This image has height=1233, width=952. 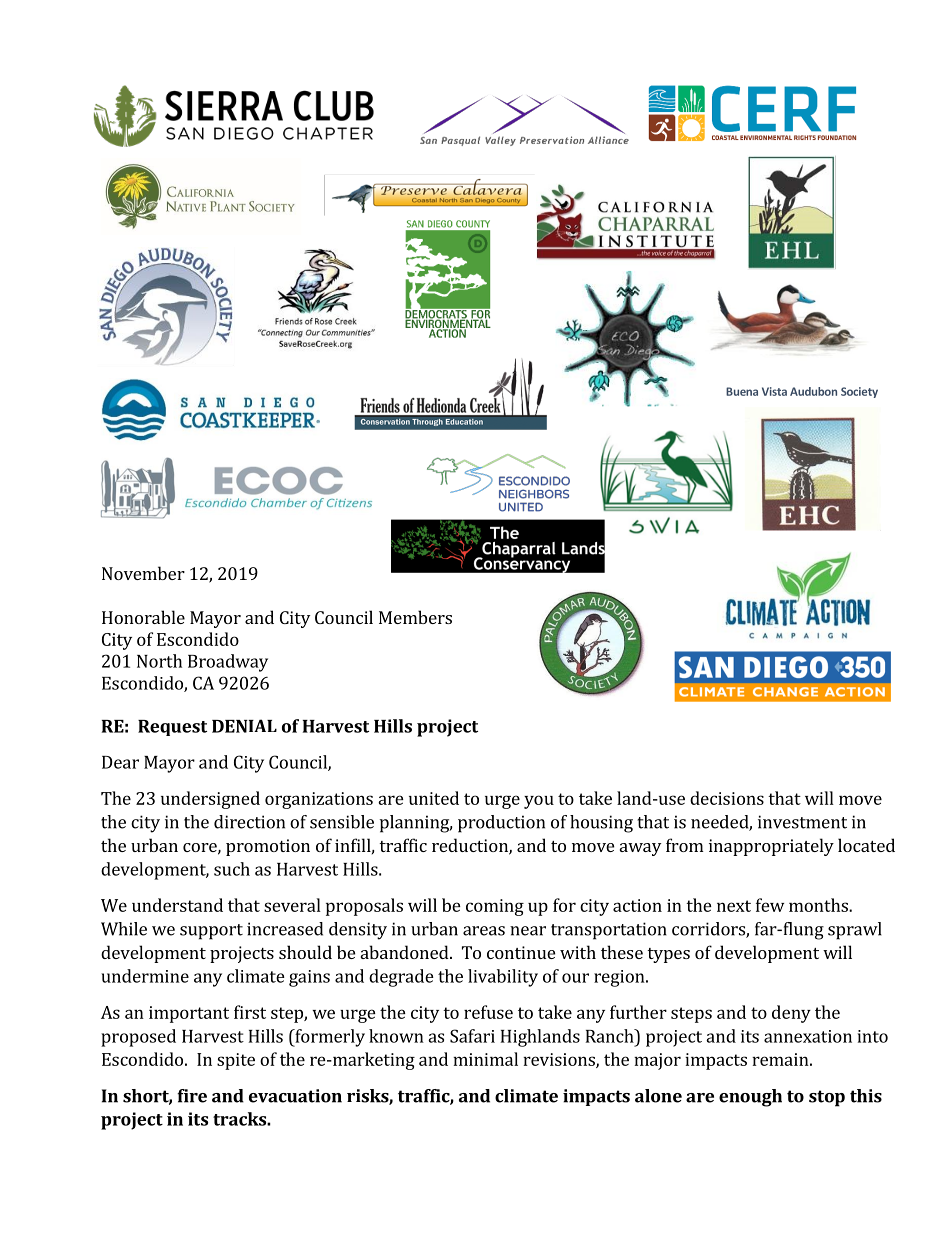 What do you see at coordinates (236, 1061) in the image?
I see `spite` at bounding box center [236, 1061].
